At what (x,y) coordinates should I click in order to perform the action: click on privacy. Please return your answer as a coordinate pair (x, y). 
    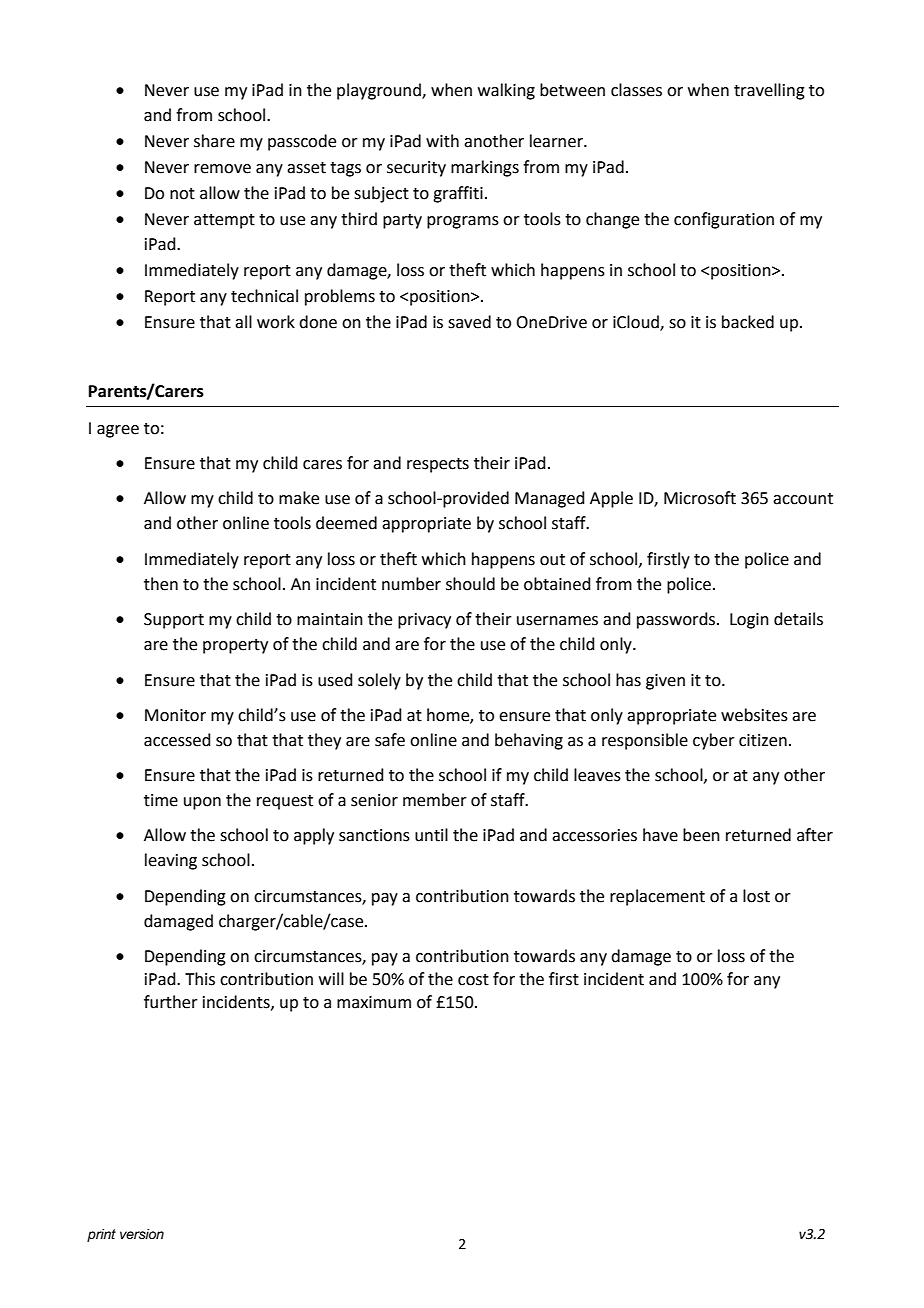
    Looking at the image, I should click on (424, 621).
